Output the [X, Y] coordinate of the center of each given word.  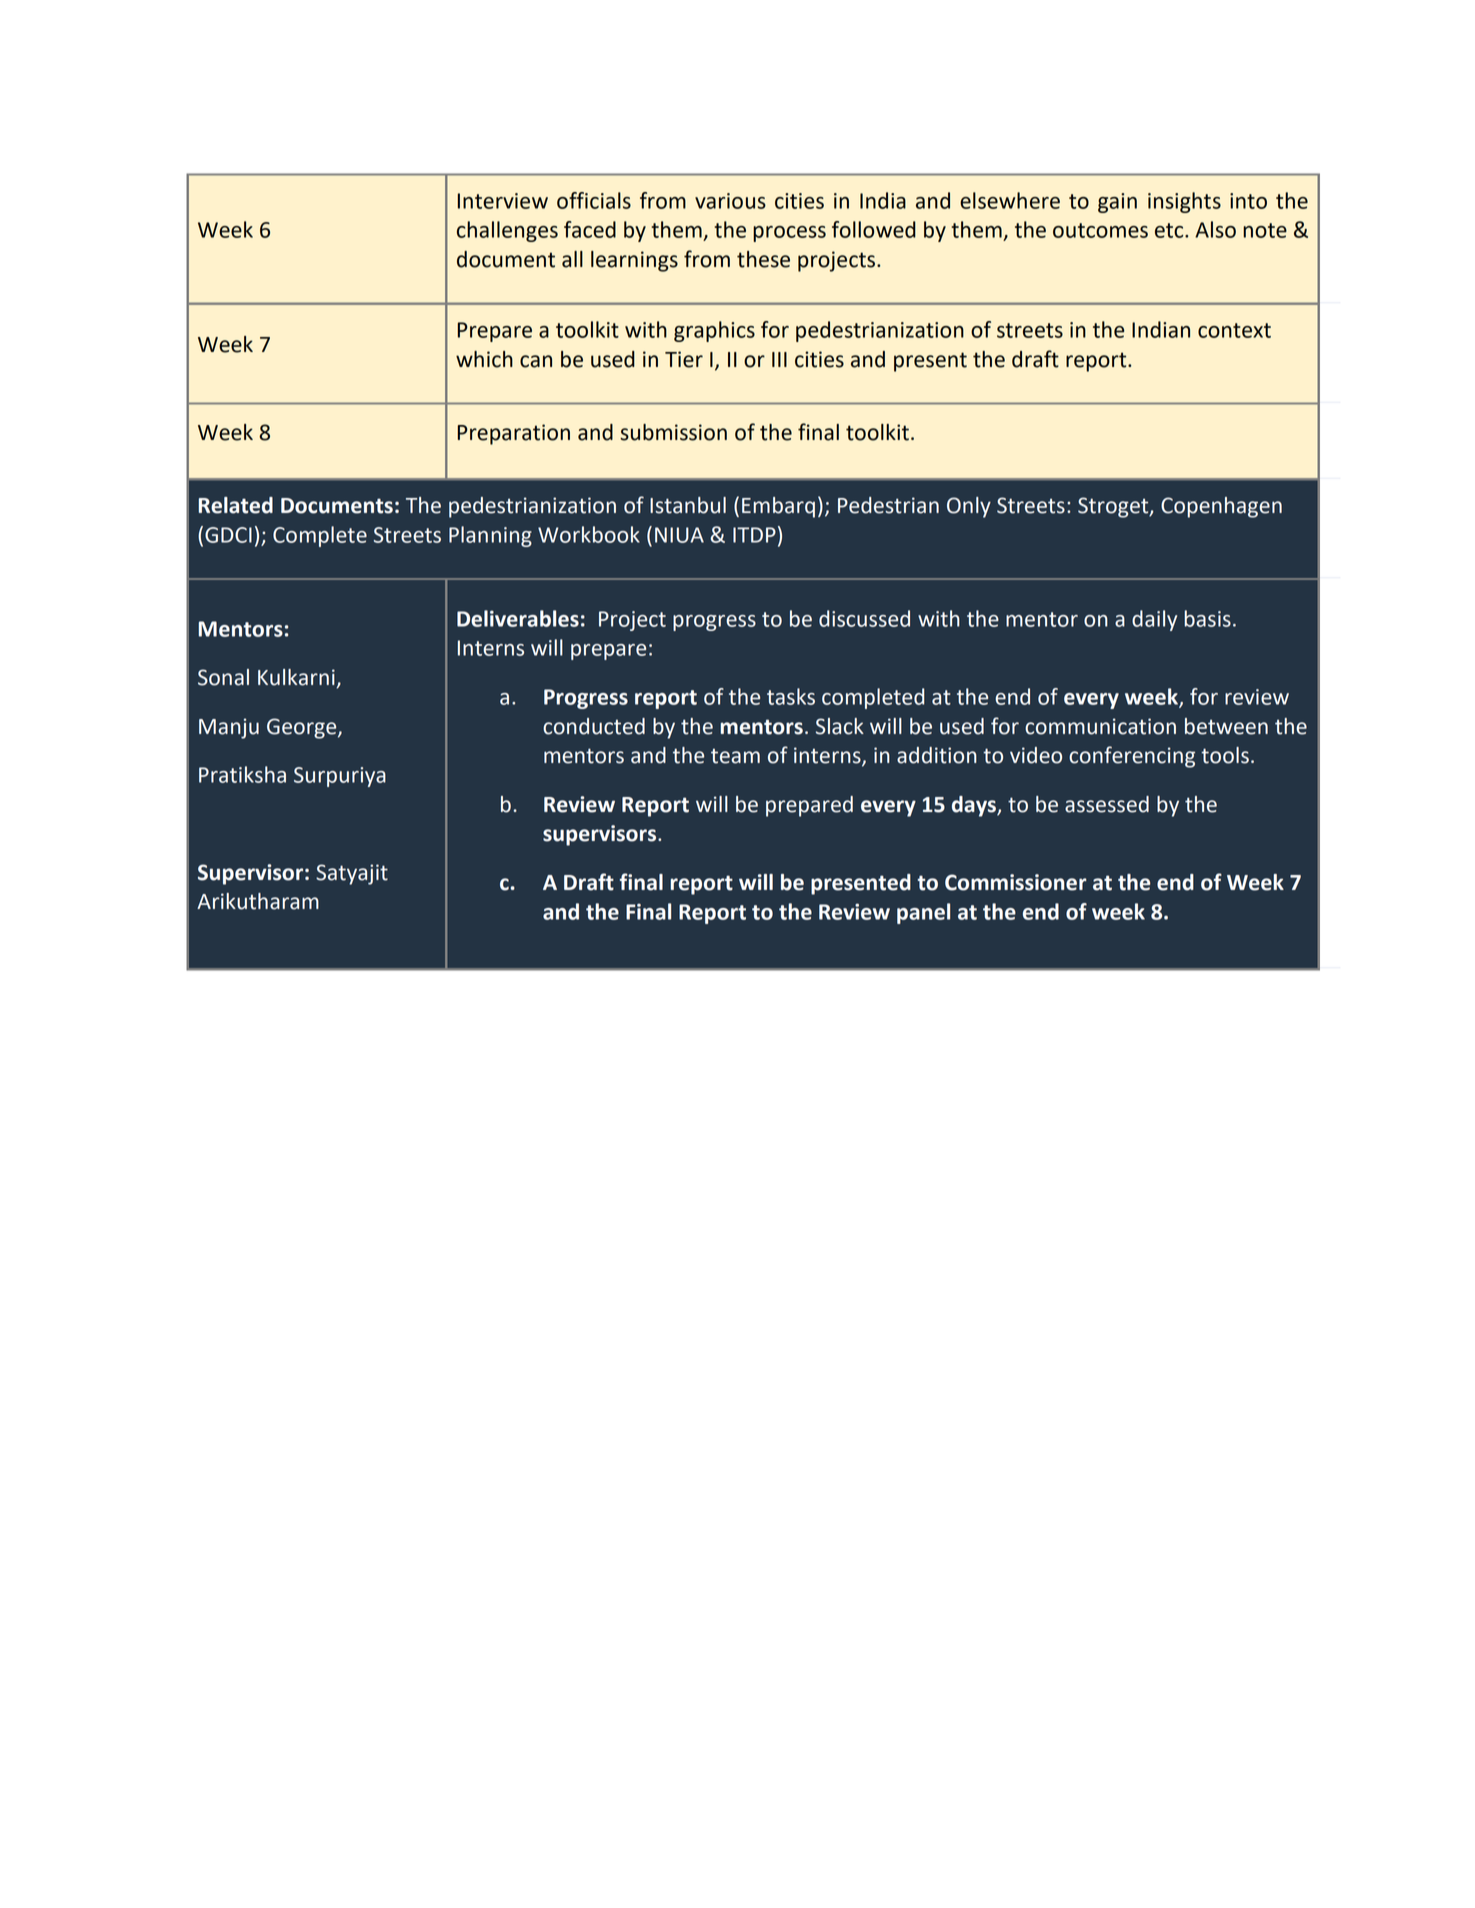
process [789, 234]
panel [923, 913]
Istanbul [688, 505]
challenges [507, 231]
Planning [490, 536]
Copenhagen [1221, 507]
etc [1170, 230]
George [303, 728]
